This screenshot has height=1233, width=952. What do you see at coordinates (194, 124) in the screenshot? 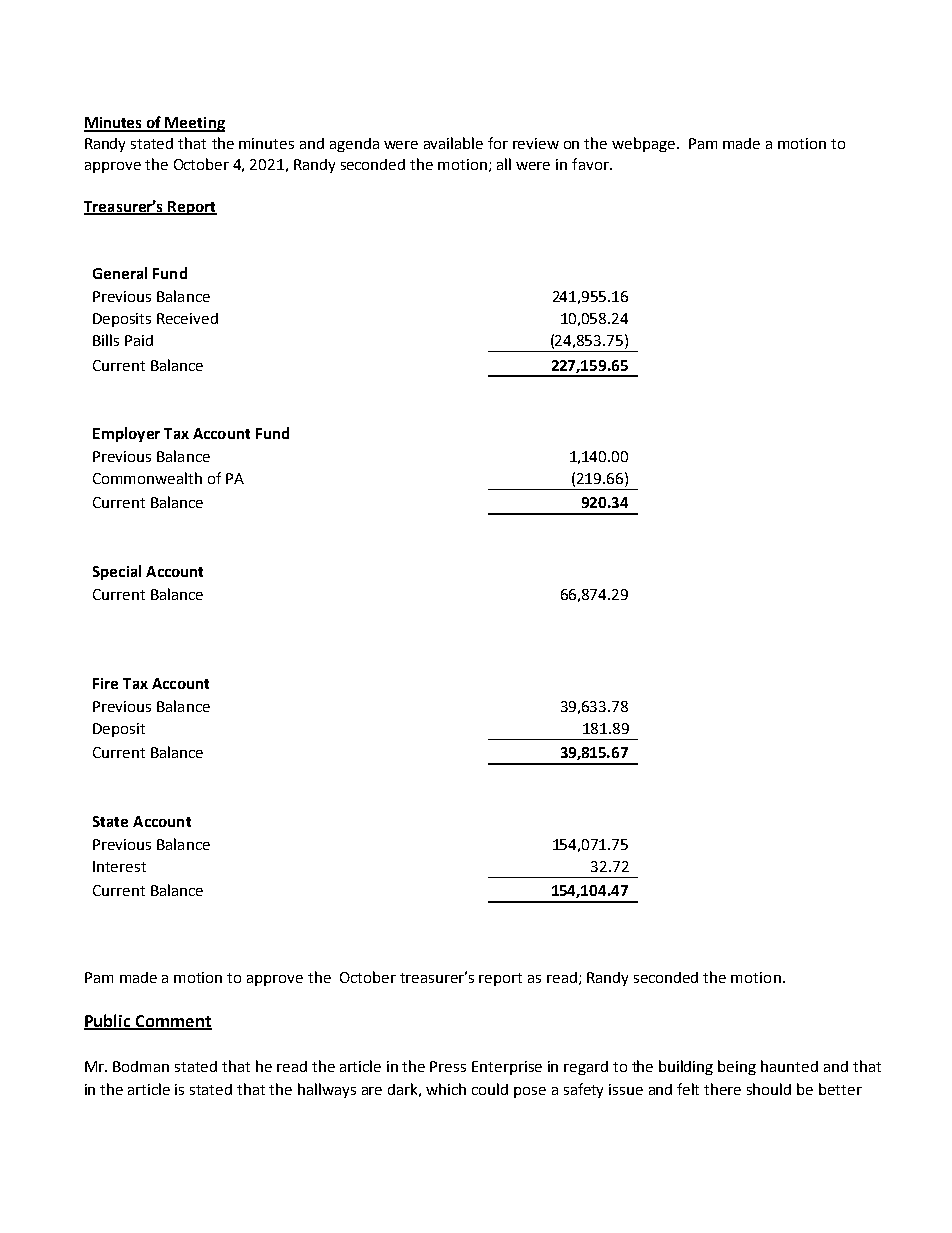
I see `Meeting` at bounding box center [194, 124].
